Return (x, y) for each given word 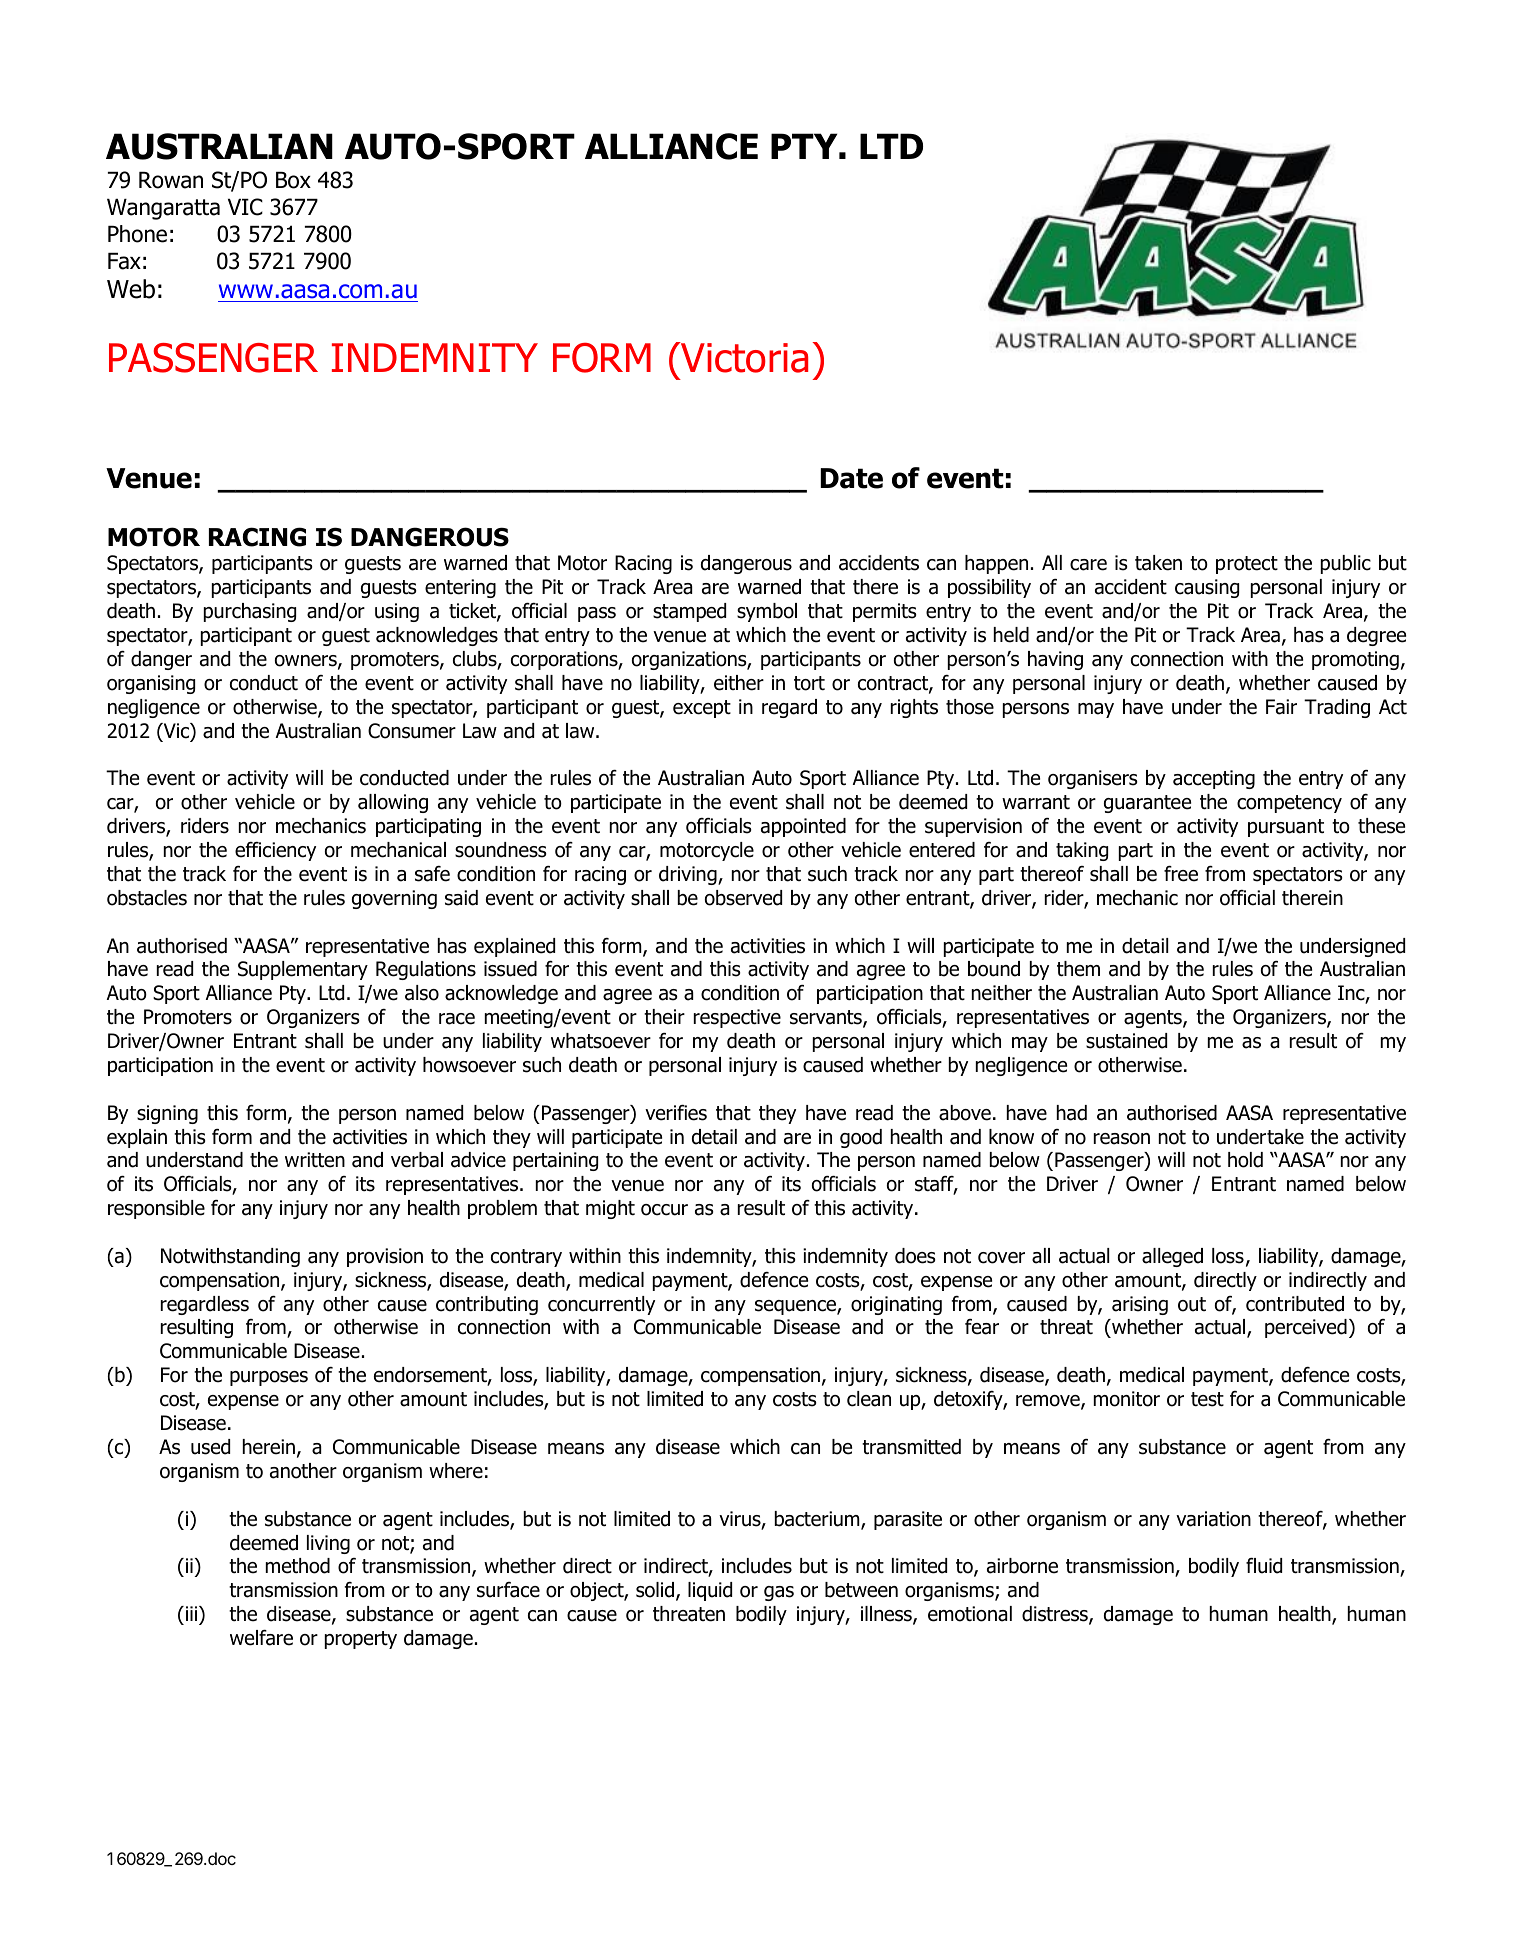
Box (293, 180)
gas (779, 1593)
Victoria (743, 357)
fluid (1264, 1566)
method (298, 1566)
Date (851, 478)
